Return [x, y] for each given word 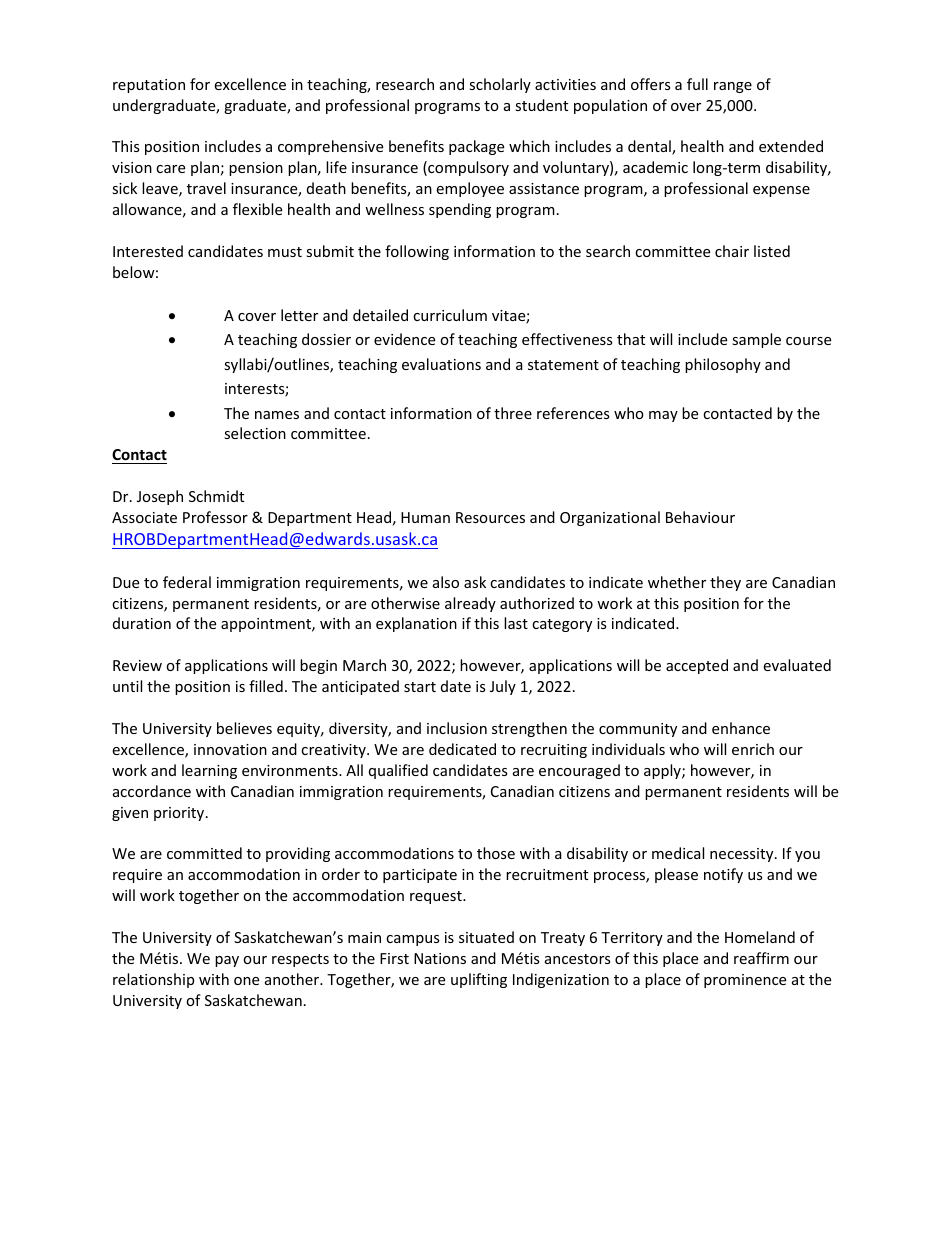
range [733, 87]
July [503, 687]
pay [227, 961]
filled [266, 686]
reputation [149, 86]
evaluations [441, 364]
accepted [697, 666]
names [277, 415]
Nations [440, 958]
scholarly [500, 85]
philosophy [723, 365]
